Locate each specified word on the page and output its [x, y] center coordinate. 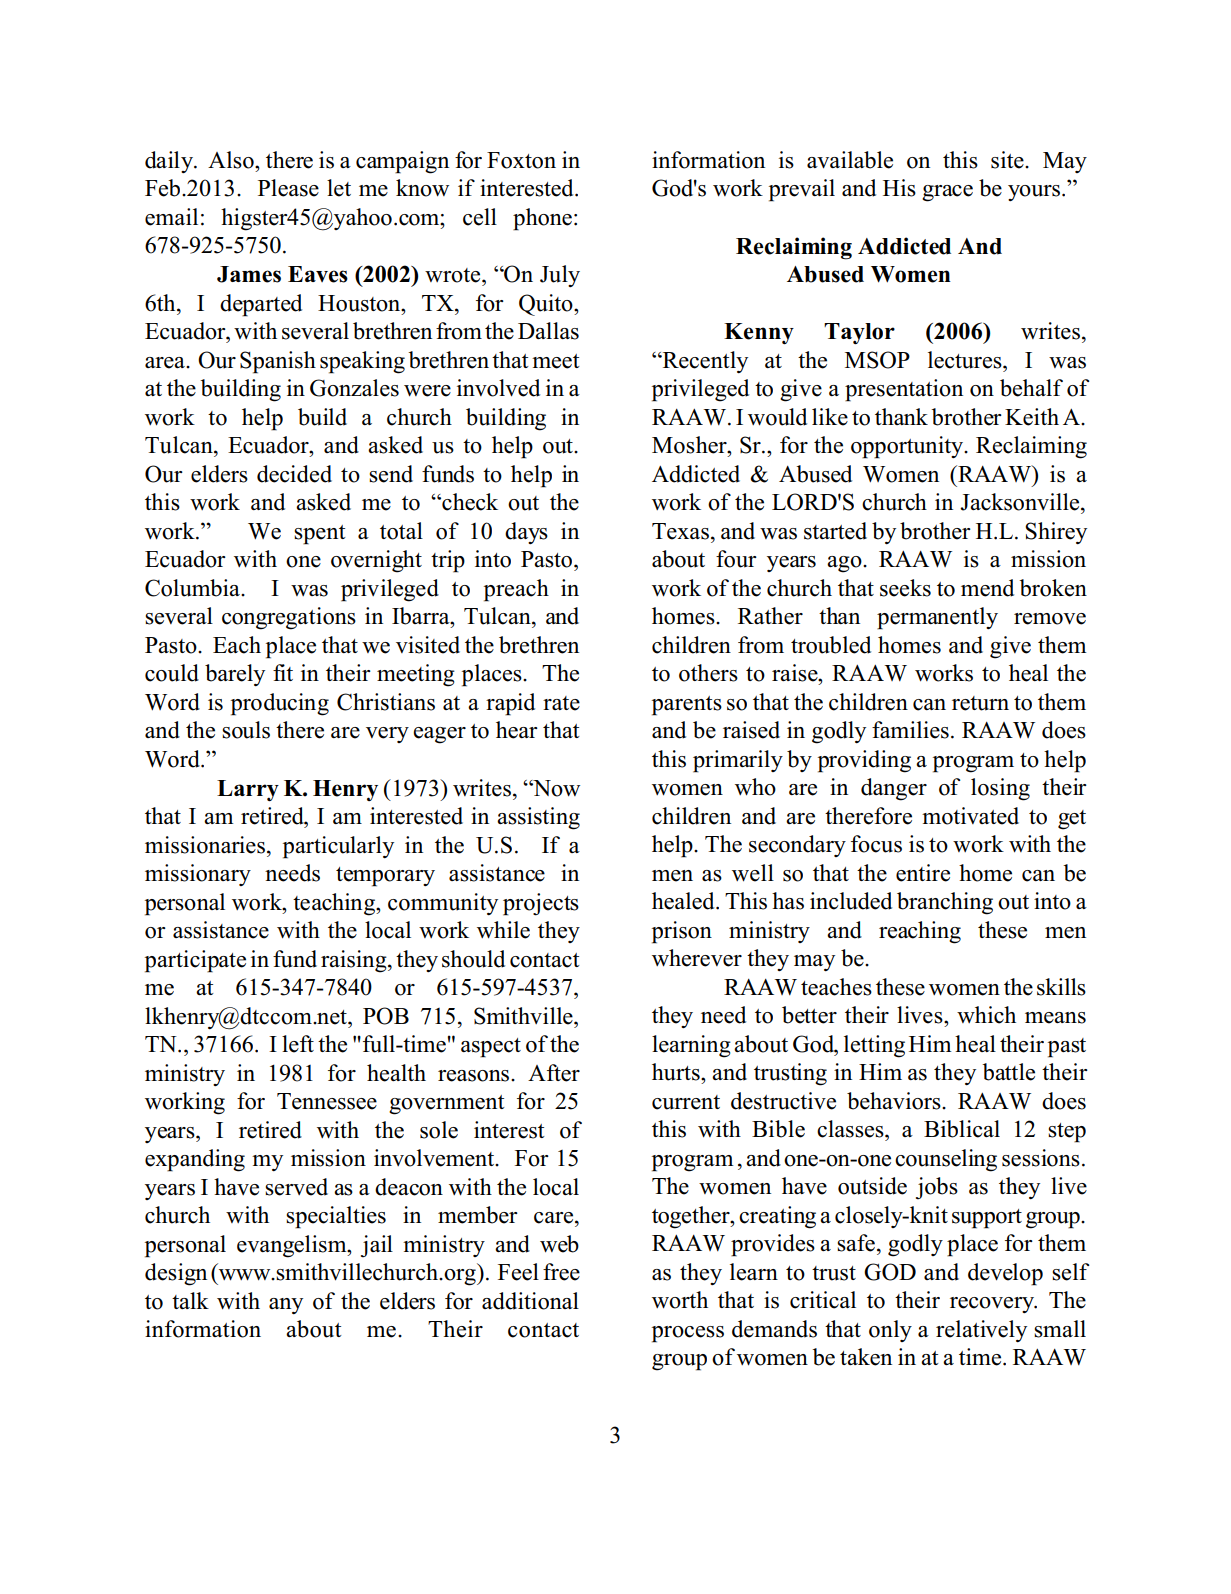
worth [680, 1300]
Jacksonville [1021, 502]
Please [288, 188]
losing [1000, 789]
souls [246, 730]
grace [947, 193]
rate [561, 703]
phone [542, 219]
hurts [677, 1072]
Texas [680, 531]
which [986, 1015]
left [298, 1044]
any [286, 1306]
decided [294, 474]
